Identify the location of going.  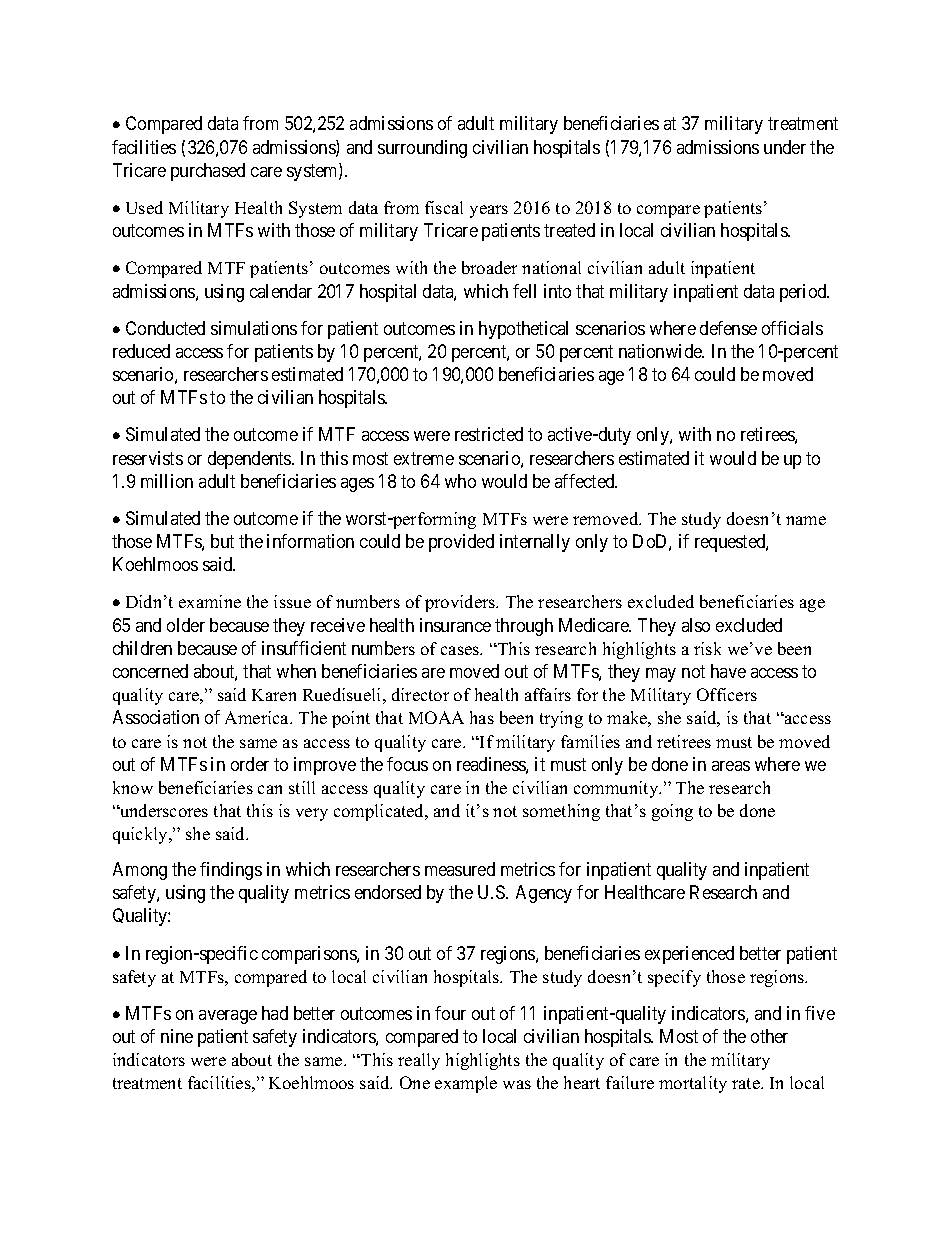
(672, 812).
